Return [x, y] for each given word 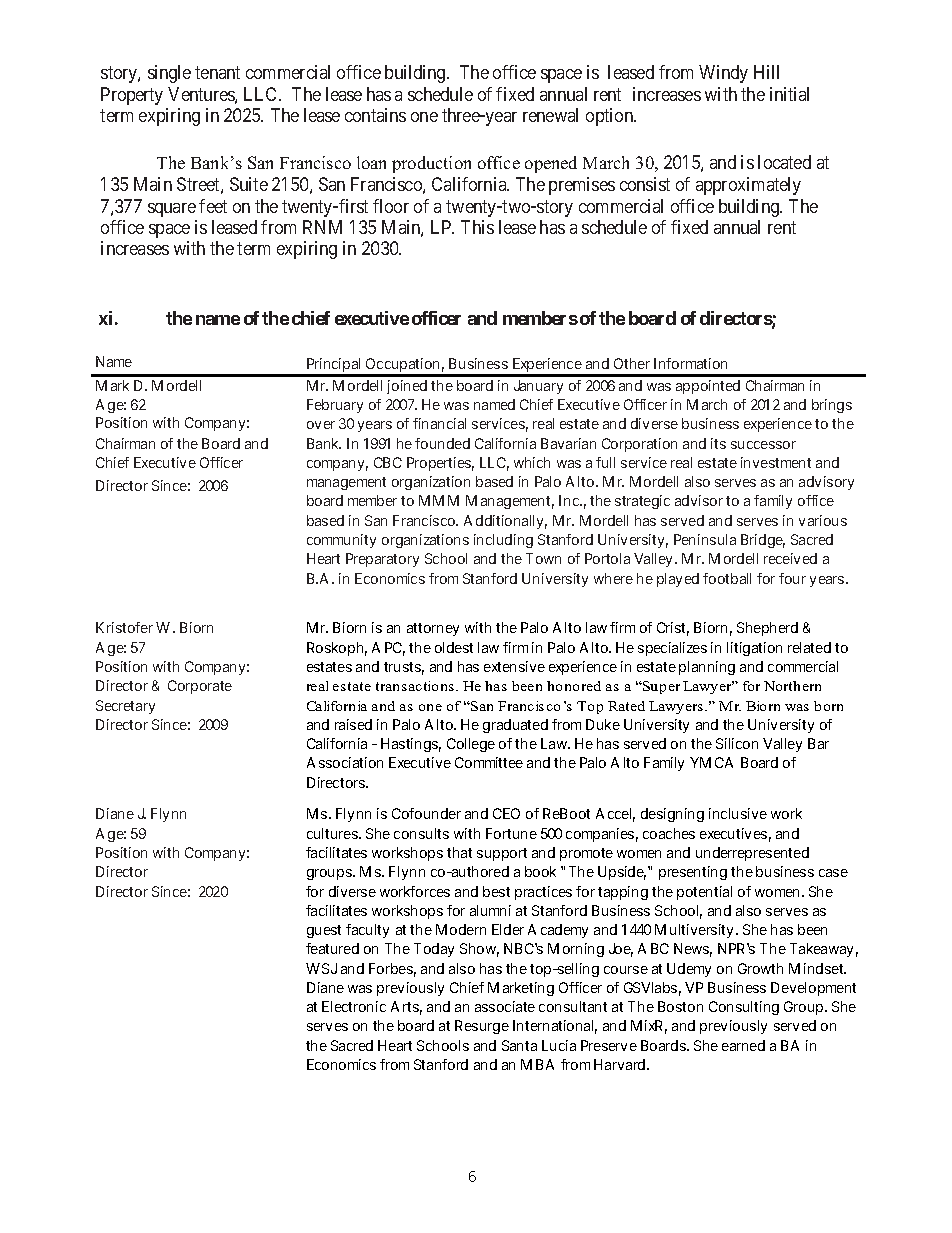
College [471, 745]
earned [743, 1045]
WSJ [321, 968]
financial [439, 423]
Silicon [737, 743]
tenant [217, 72]
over [321, 425]
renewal [550, 115]
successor [763, 445]
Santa [519, 1045]
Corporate [200, 687]
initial [789, 94]
